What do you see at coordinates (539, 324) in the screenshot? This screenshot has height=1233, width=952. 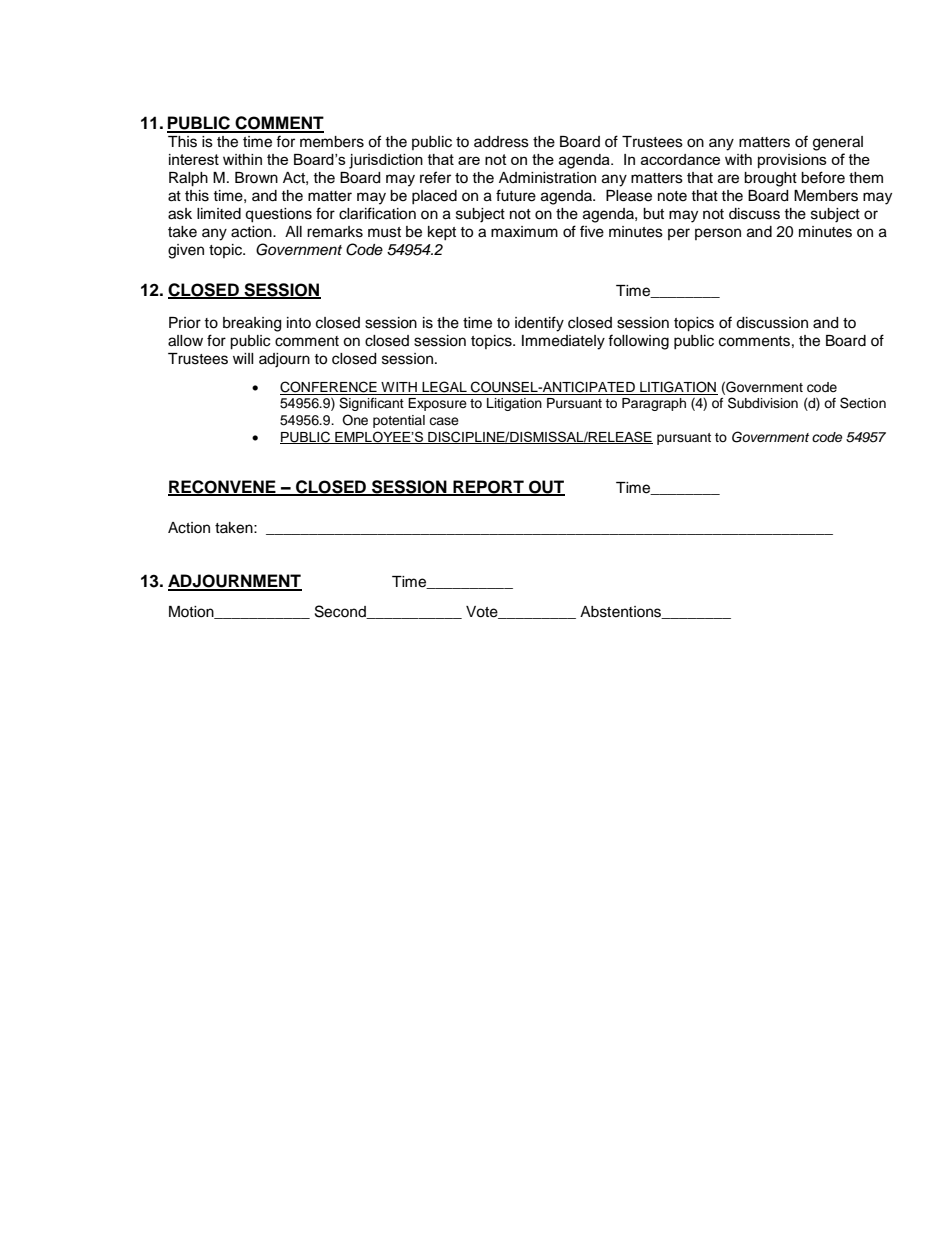 I see `identify` at bounding box center [539, 324].
